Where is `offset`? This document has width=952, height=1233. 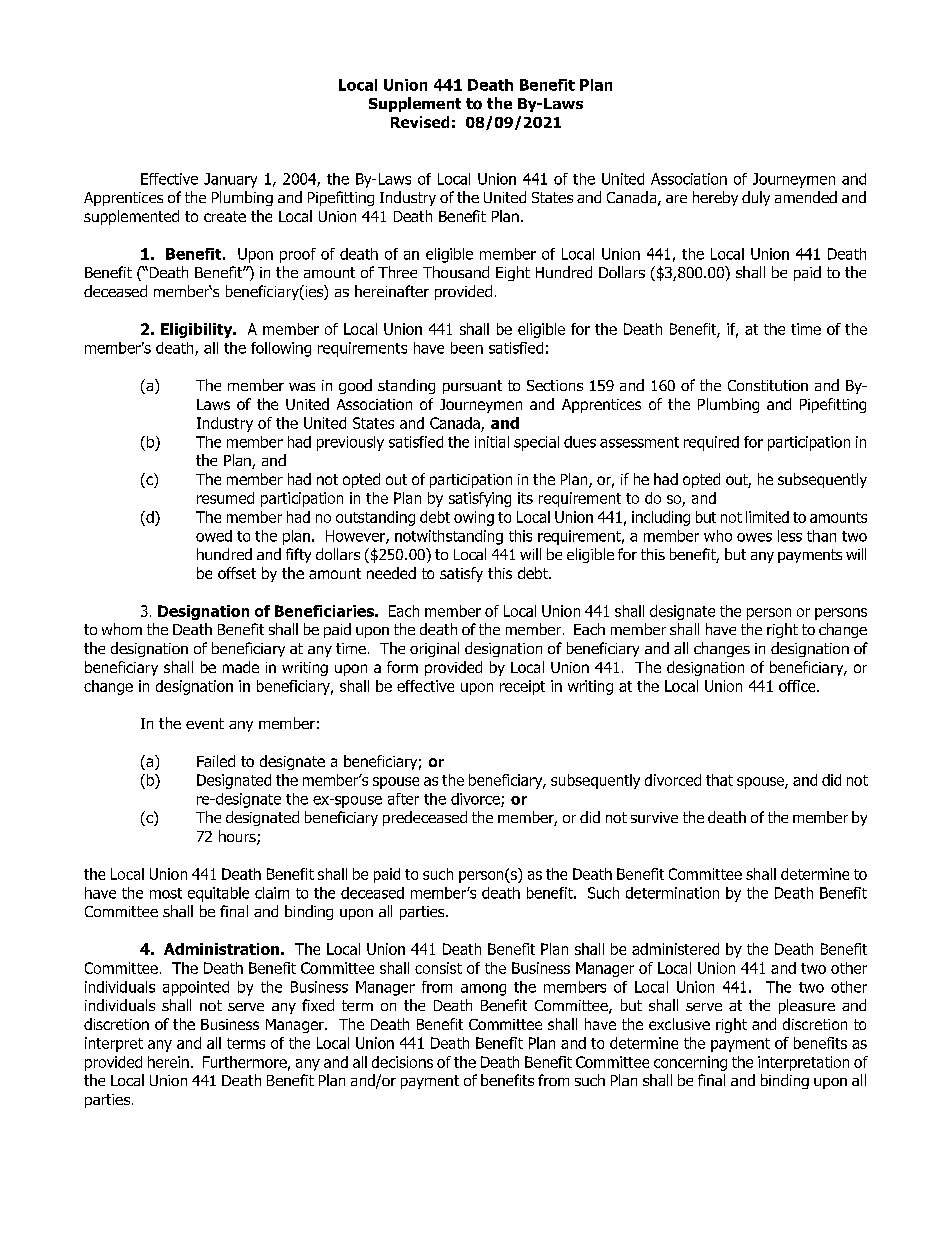
offset is located at coordinates (237, 573).
